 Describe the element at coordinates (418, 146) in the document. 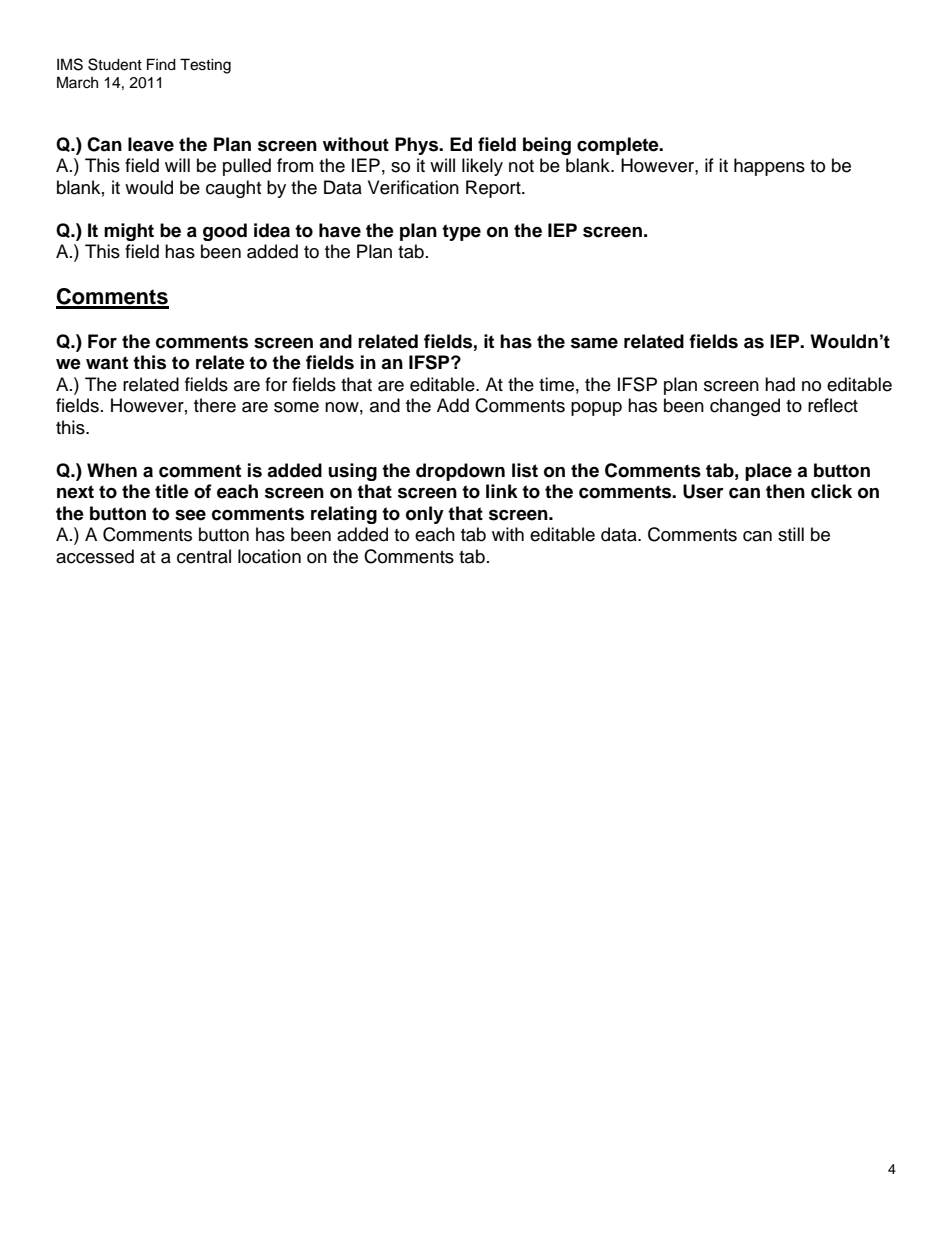

I see `Phys` at that location.
